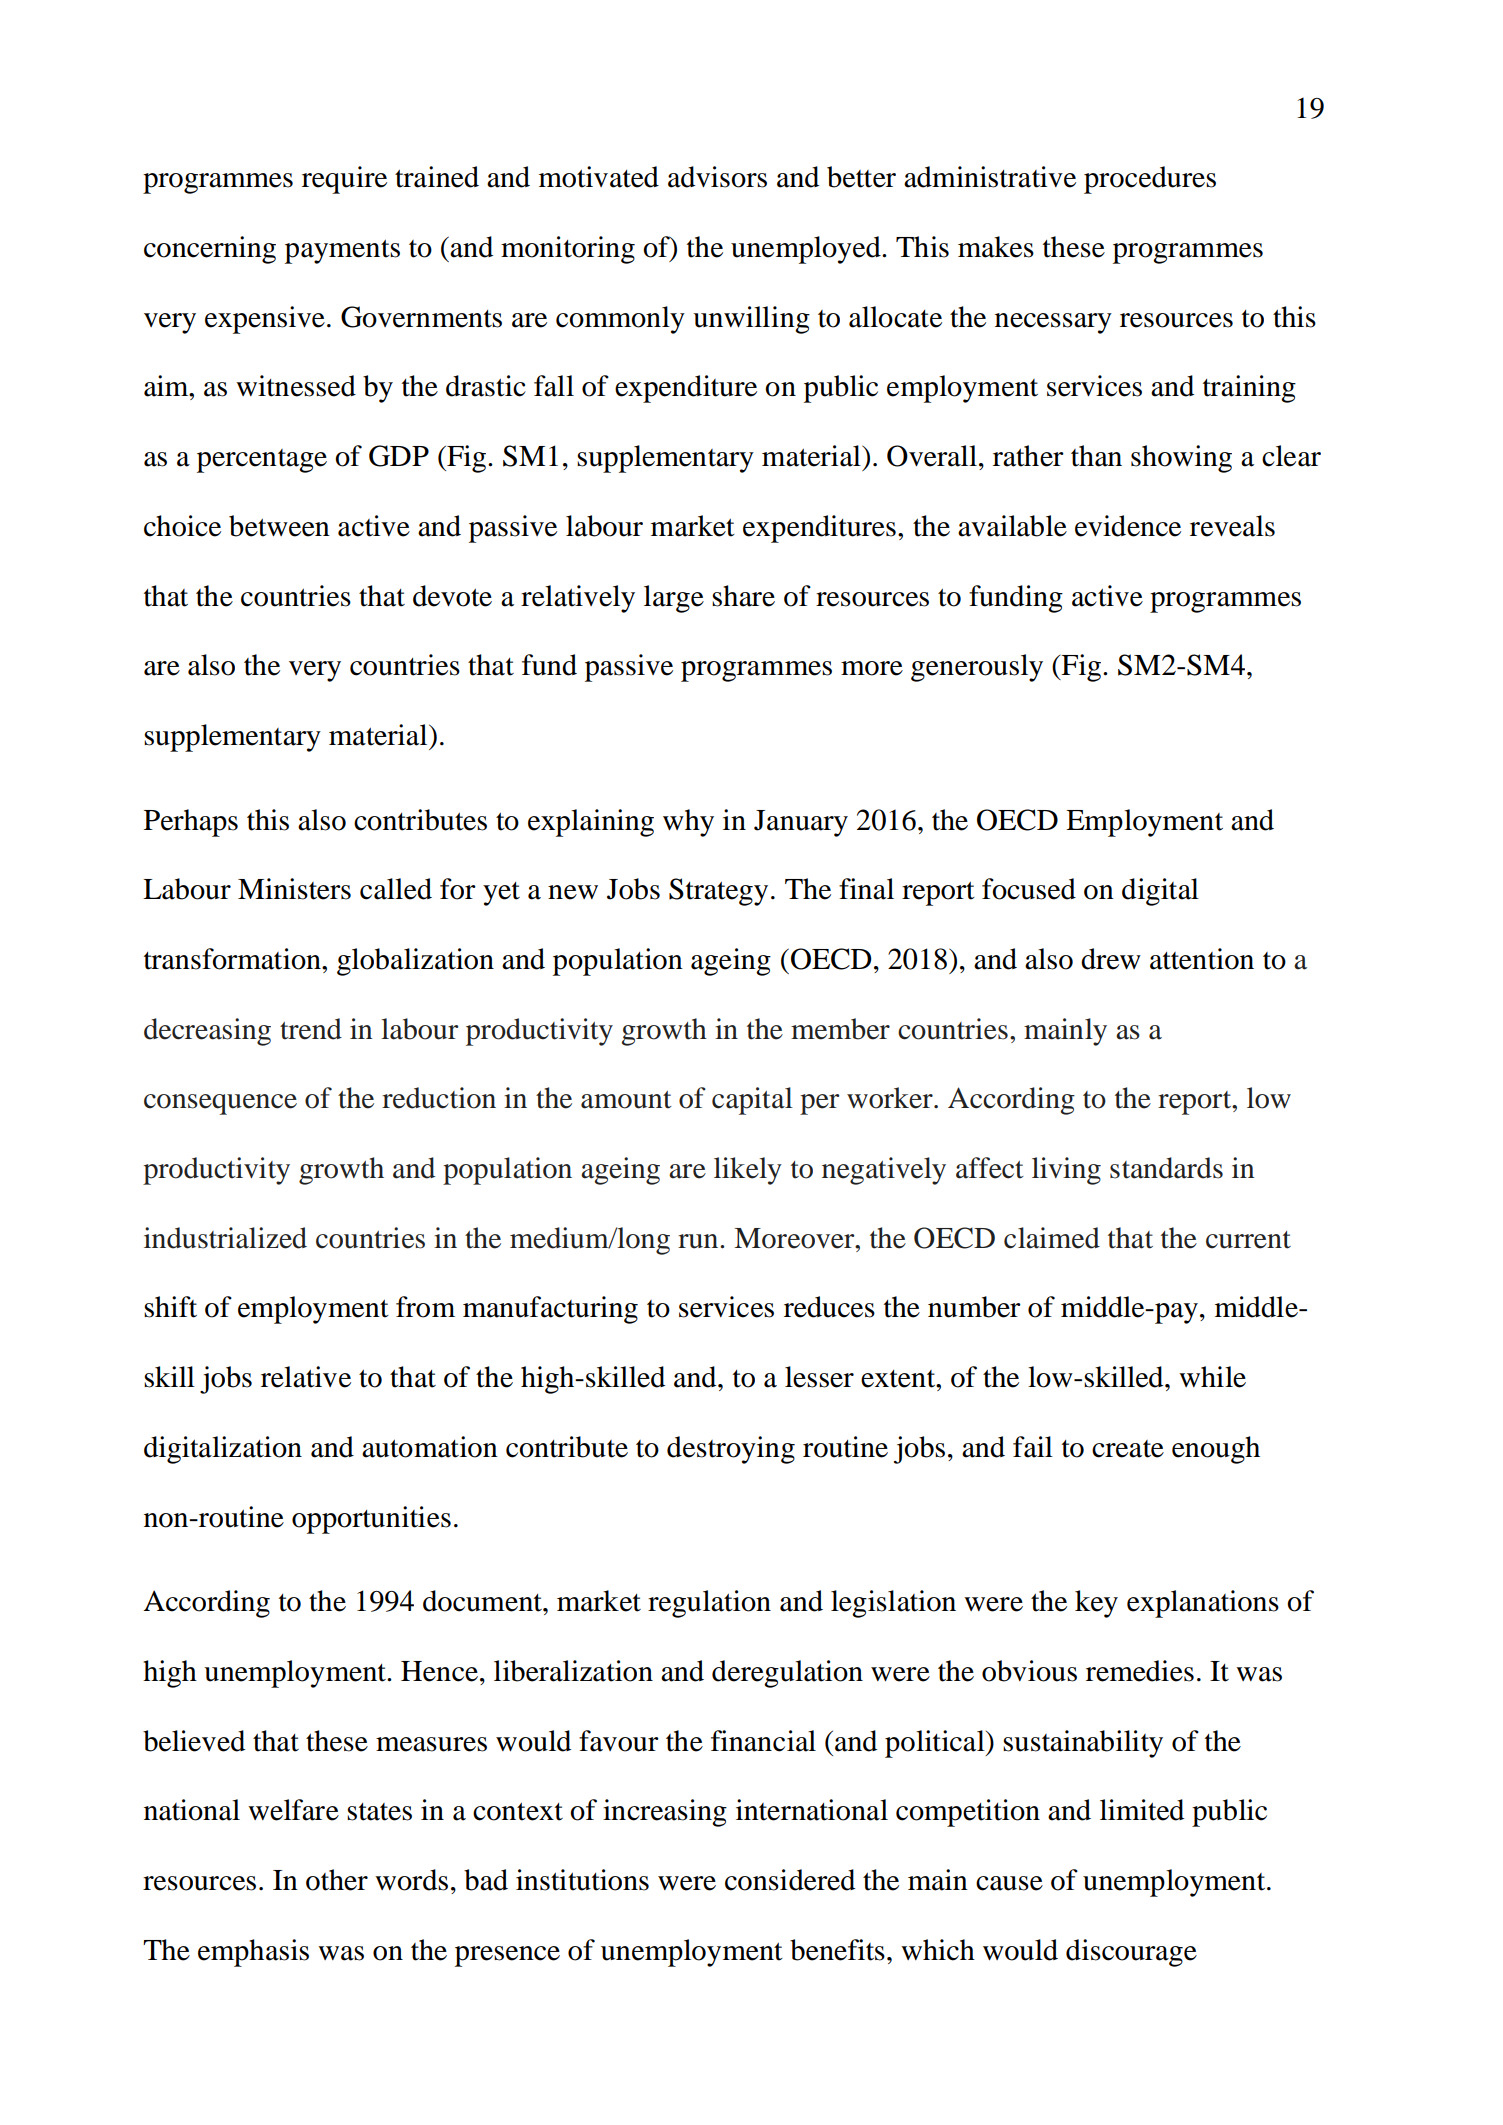  What do you see at coordinates (752, 1101) in the image?
I see `capital` at bounding box center [752, 1101].
